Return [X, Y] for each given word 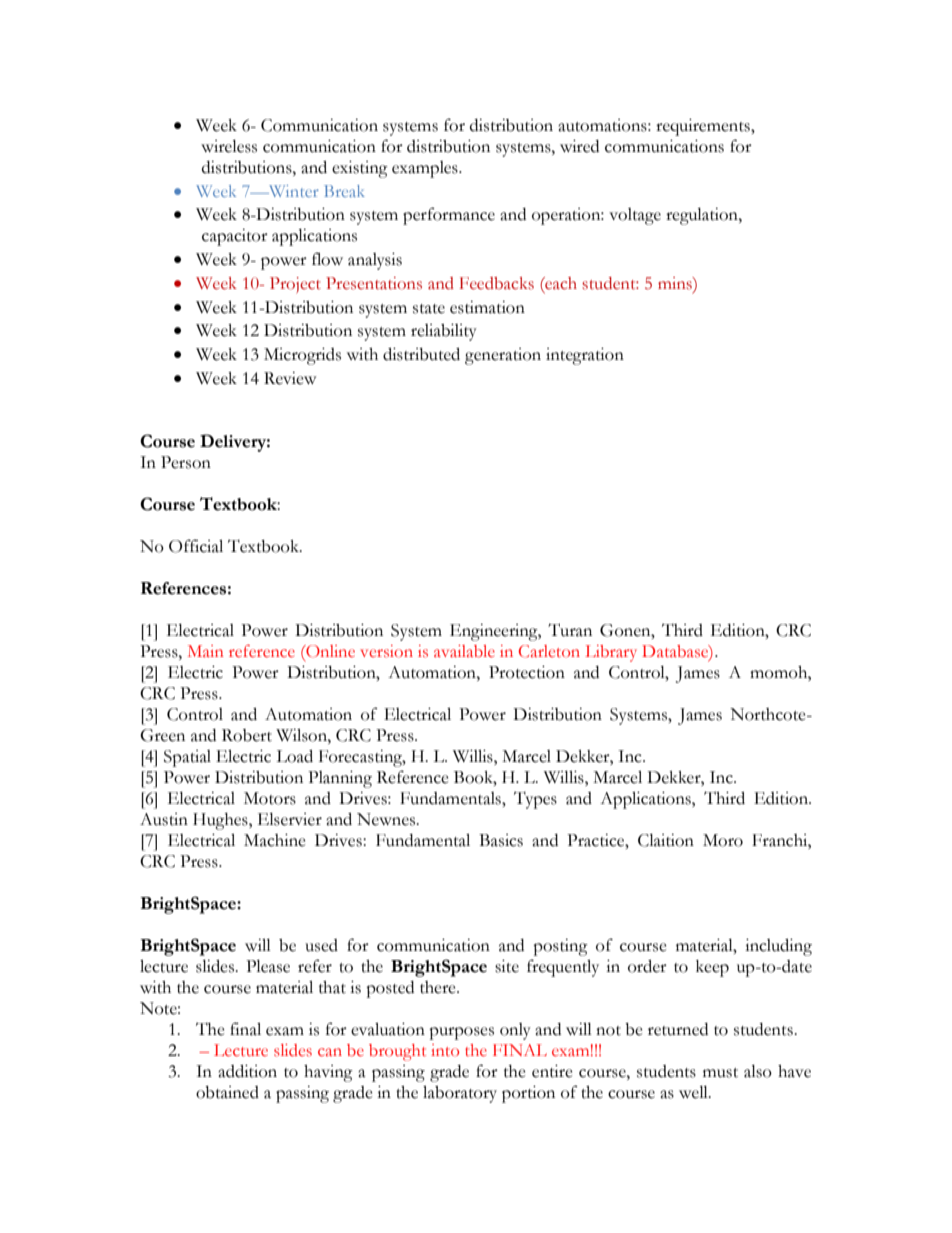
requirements [704, 127]
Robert [247, 735]
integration [585, 356]
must [720, 1073]
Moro [723, 840]
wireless [229, 146]
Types [535, 800]
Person [186, 462]
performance [449, 216]
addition [247, 1071]
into [445, 1050]
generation [503, 356]
